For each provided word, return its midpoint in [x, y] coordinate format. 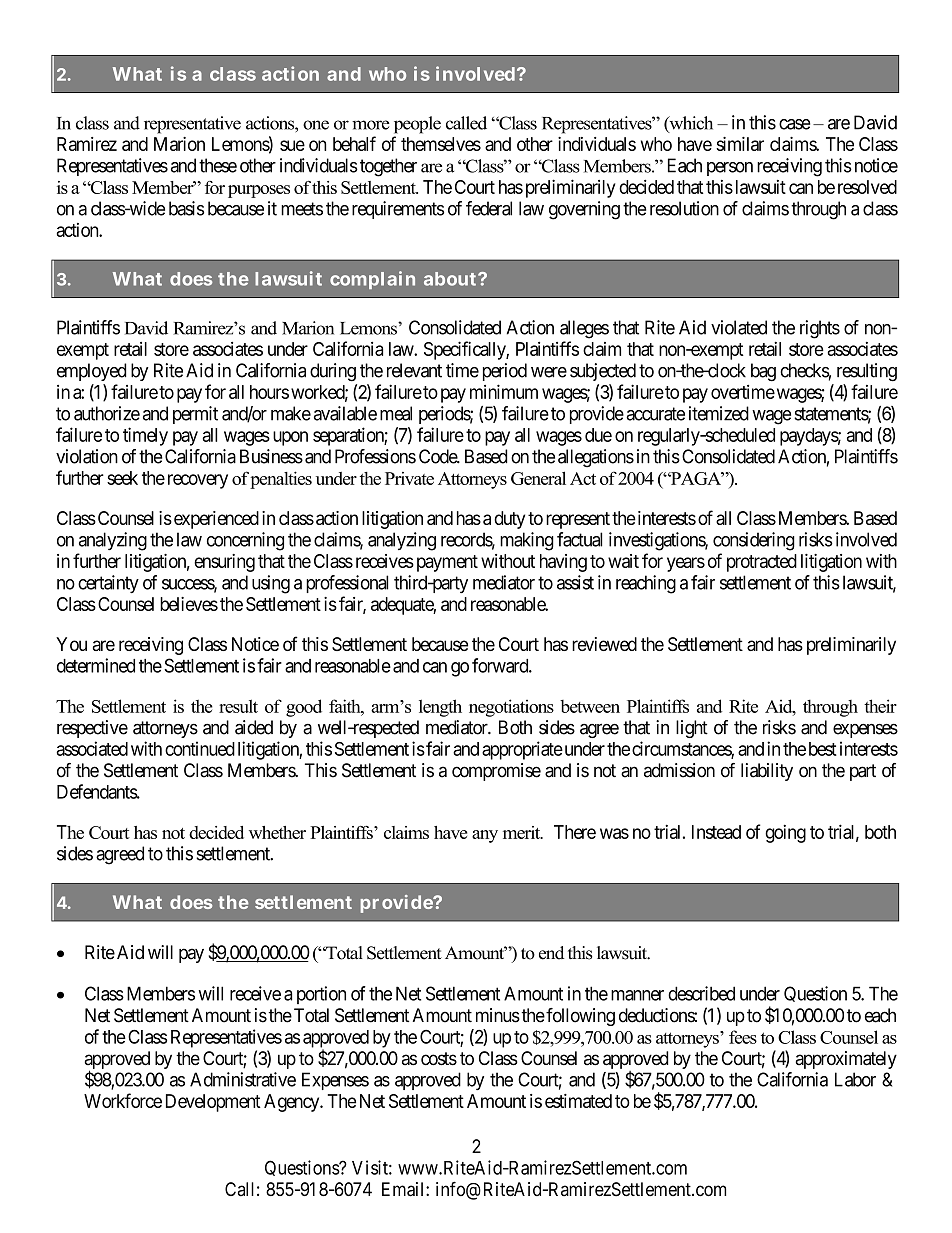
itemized [719, 413]
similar [740, 144]
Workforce [123, 1100]
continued [200, 748]
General [538, 478]
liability [767, 772]
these [218, 165]
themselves [441, 144]
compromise [496, 772]
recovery [198, 481]
